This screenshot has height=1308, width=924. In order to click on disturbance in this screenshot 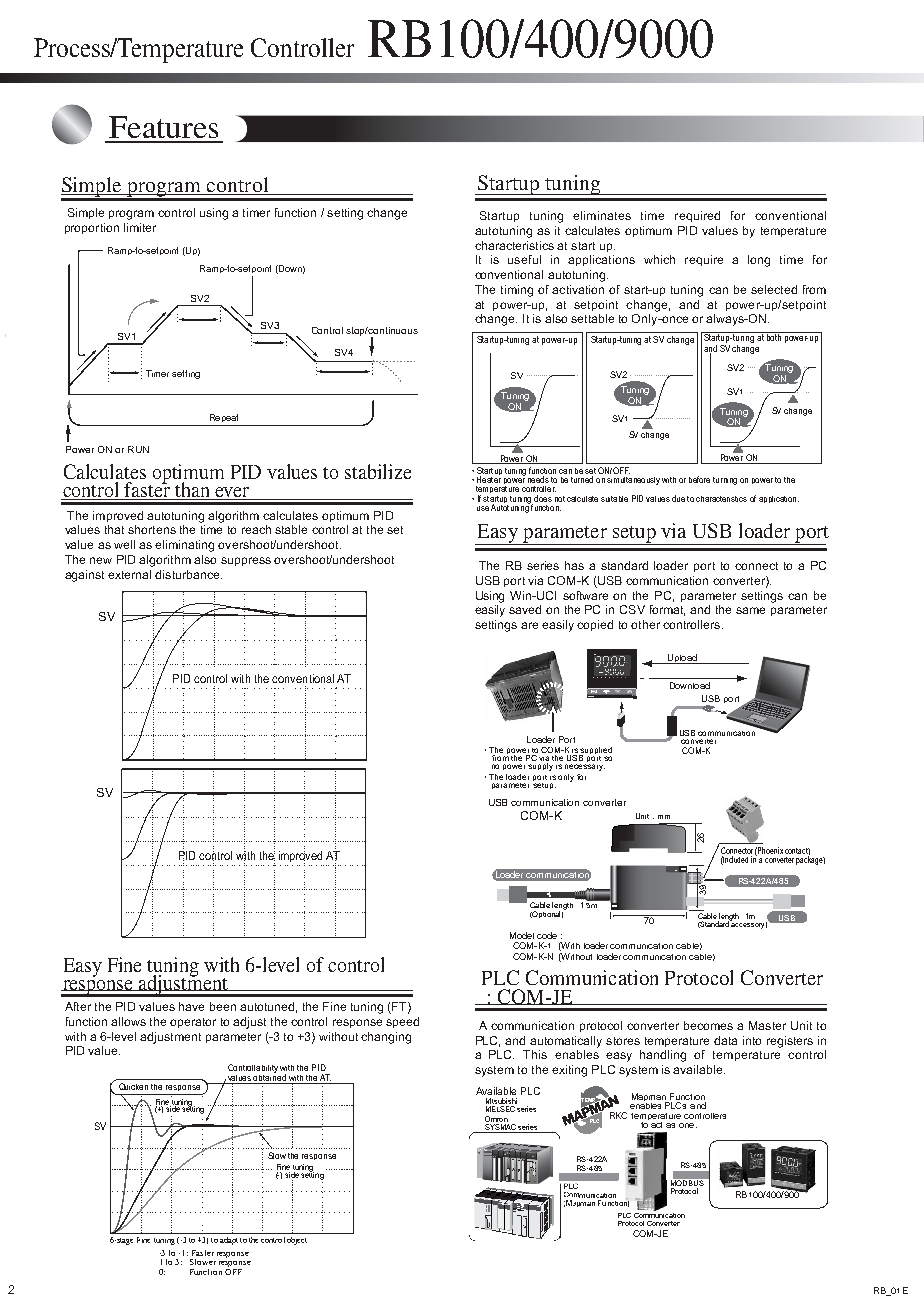, I will do `click(188, 574)`.
